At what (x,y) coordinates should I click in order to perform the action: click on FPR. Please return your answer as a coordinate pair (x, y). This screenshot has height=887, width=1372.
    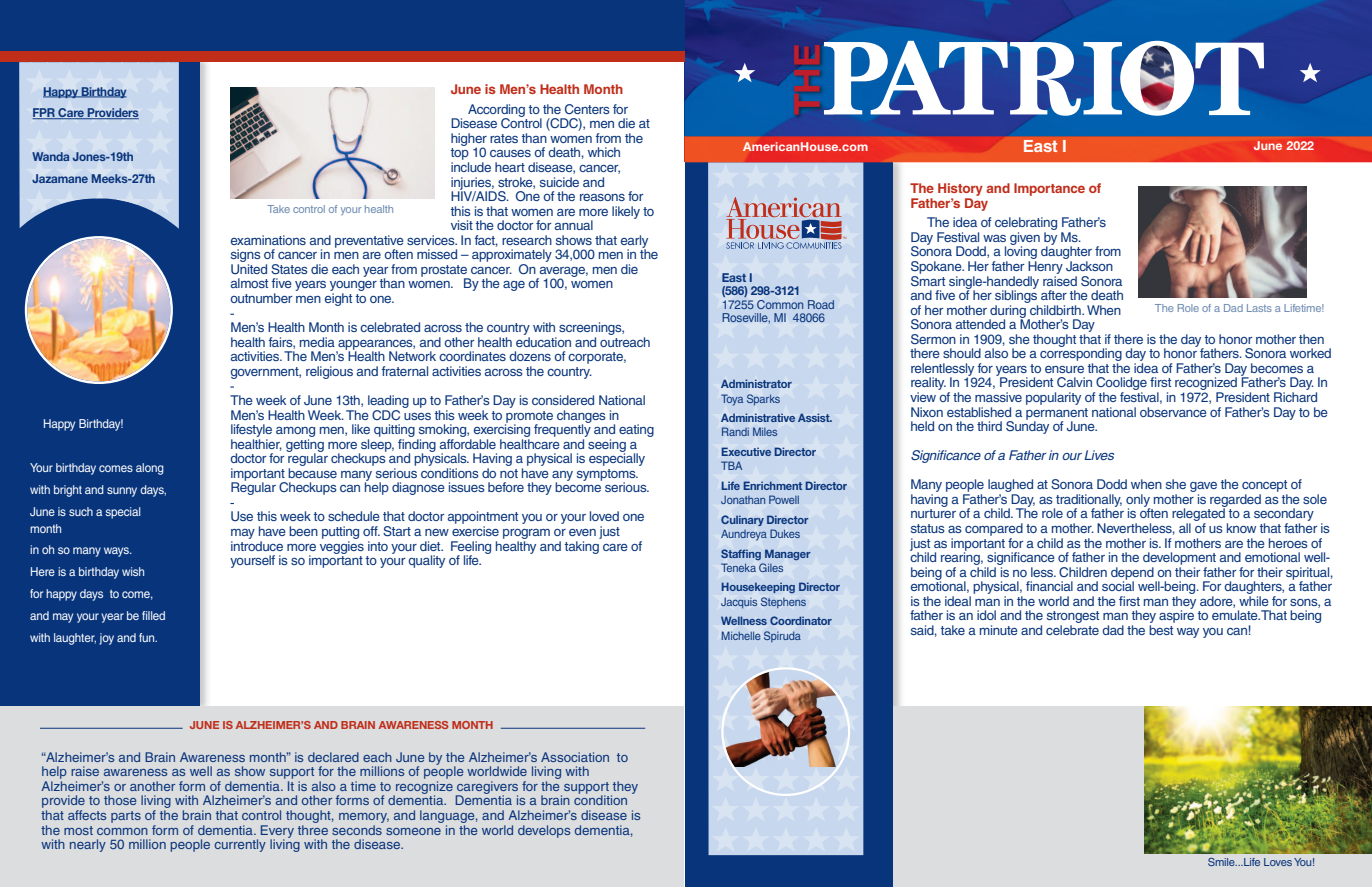
    Looking at the image, I should click on (44, 113).
